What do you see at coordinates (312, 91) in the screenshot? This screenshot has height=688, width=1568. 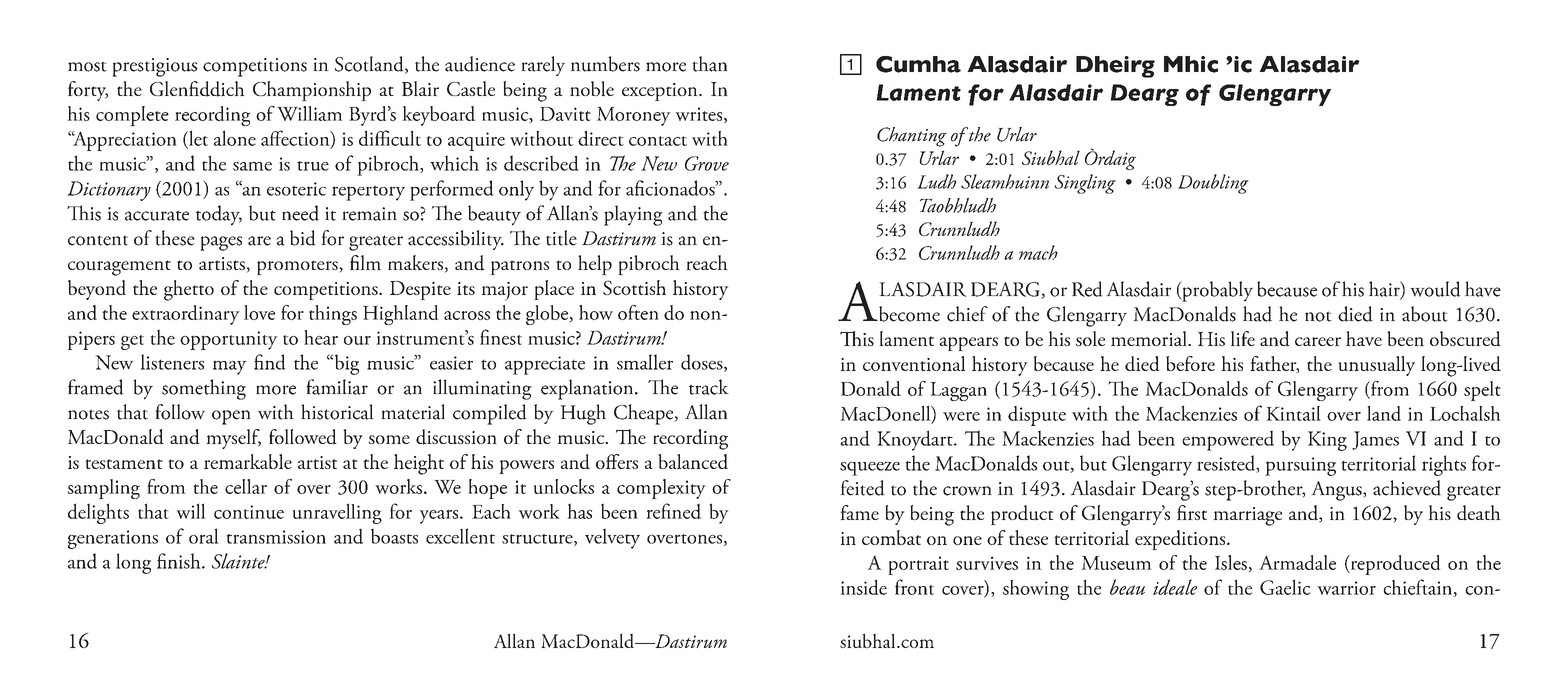 I see `Championship` at bounding box center [312, 91].
